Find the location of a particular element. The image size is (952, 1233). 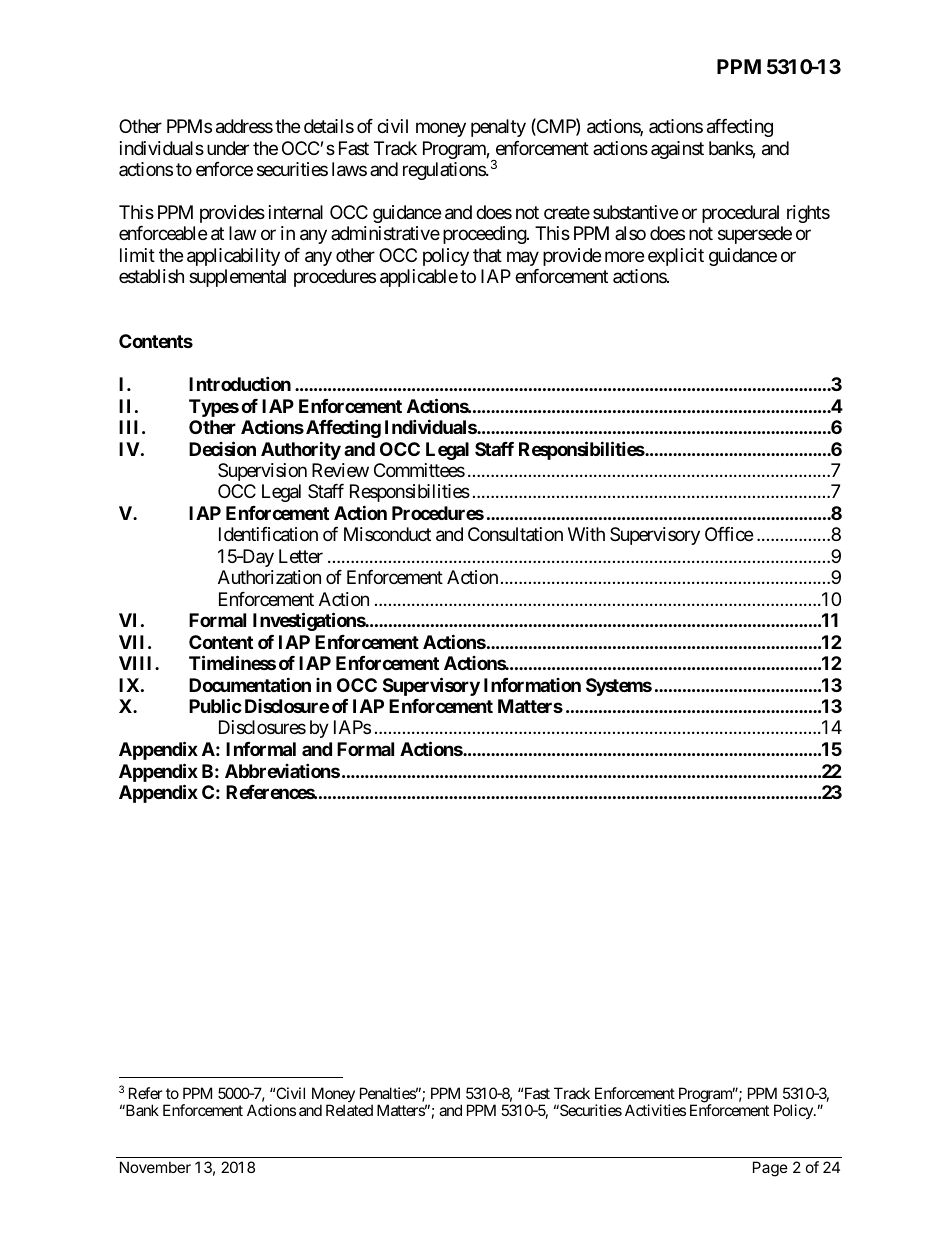

Office is located at coordinates (729, 534).
